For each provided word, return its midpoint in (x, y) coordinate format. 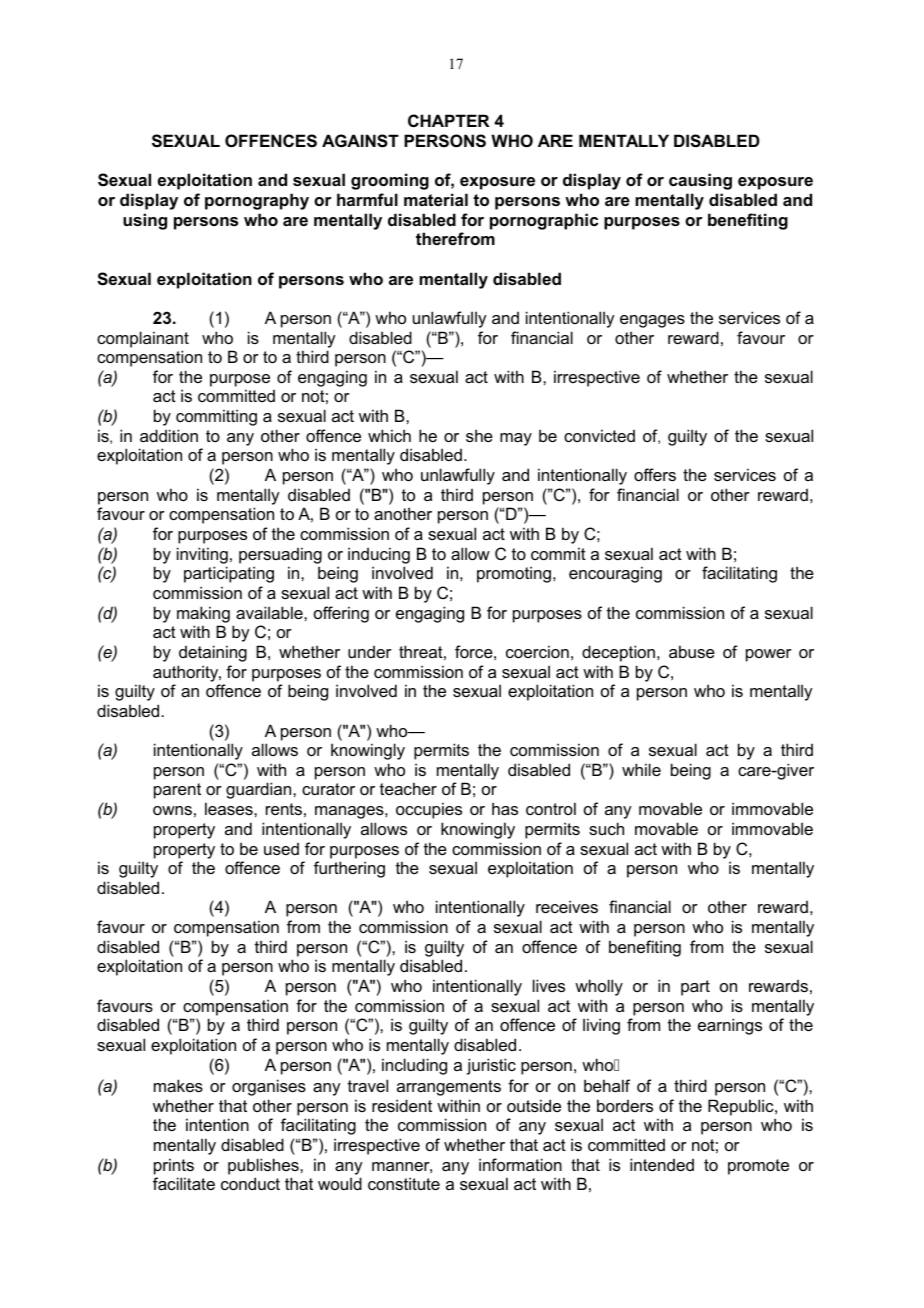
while (641, 769)
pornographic (544, 221)
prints (174, 1166)
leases (230, 808)
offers (655, 474)
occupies (429, 810)
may (516, 439)
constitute (404, 1183)
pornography (257, 201)
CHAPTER (449, 120)
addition (169, 435)
